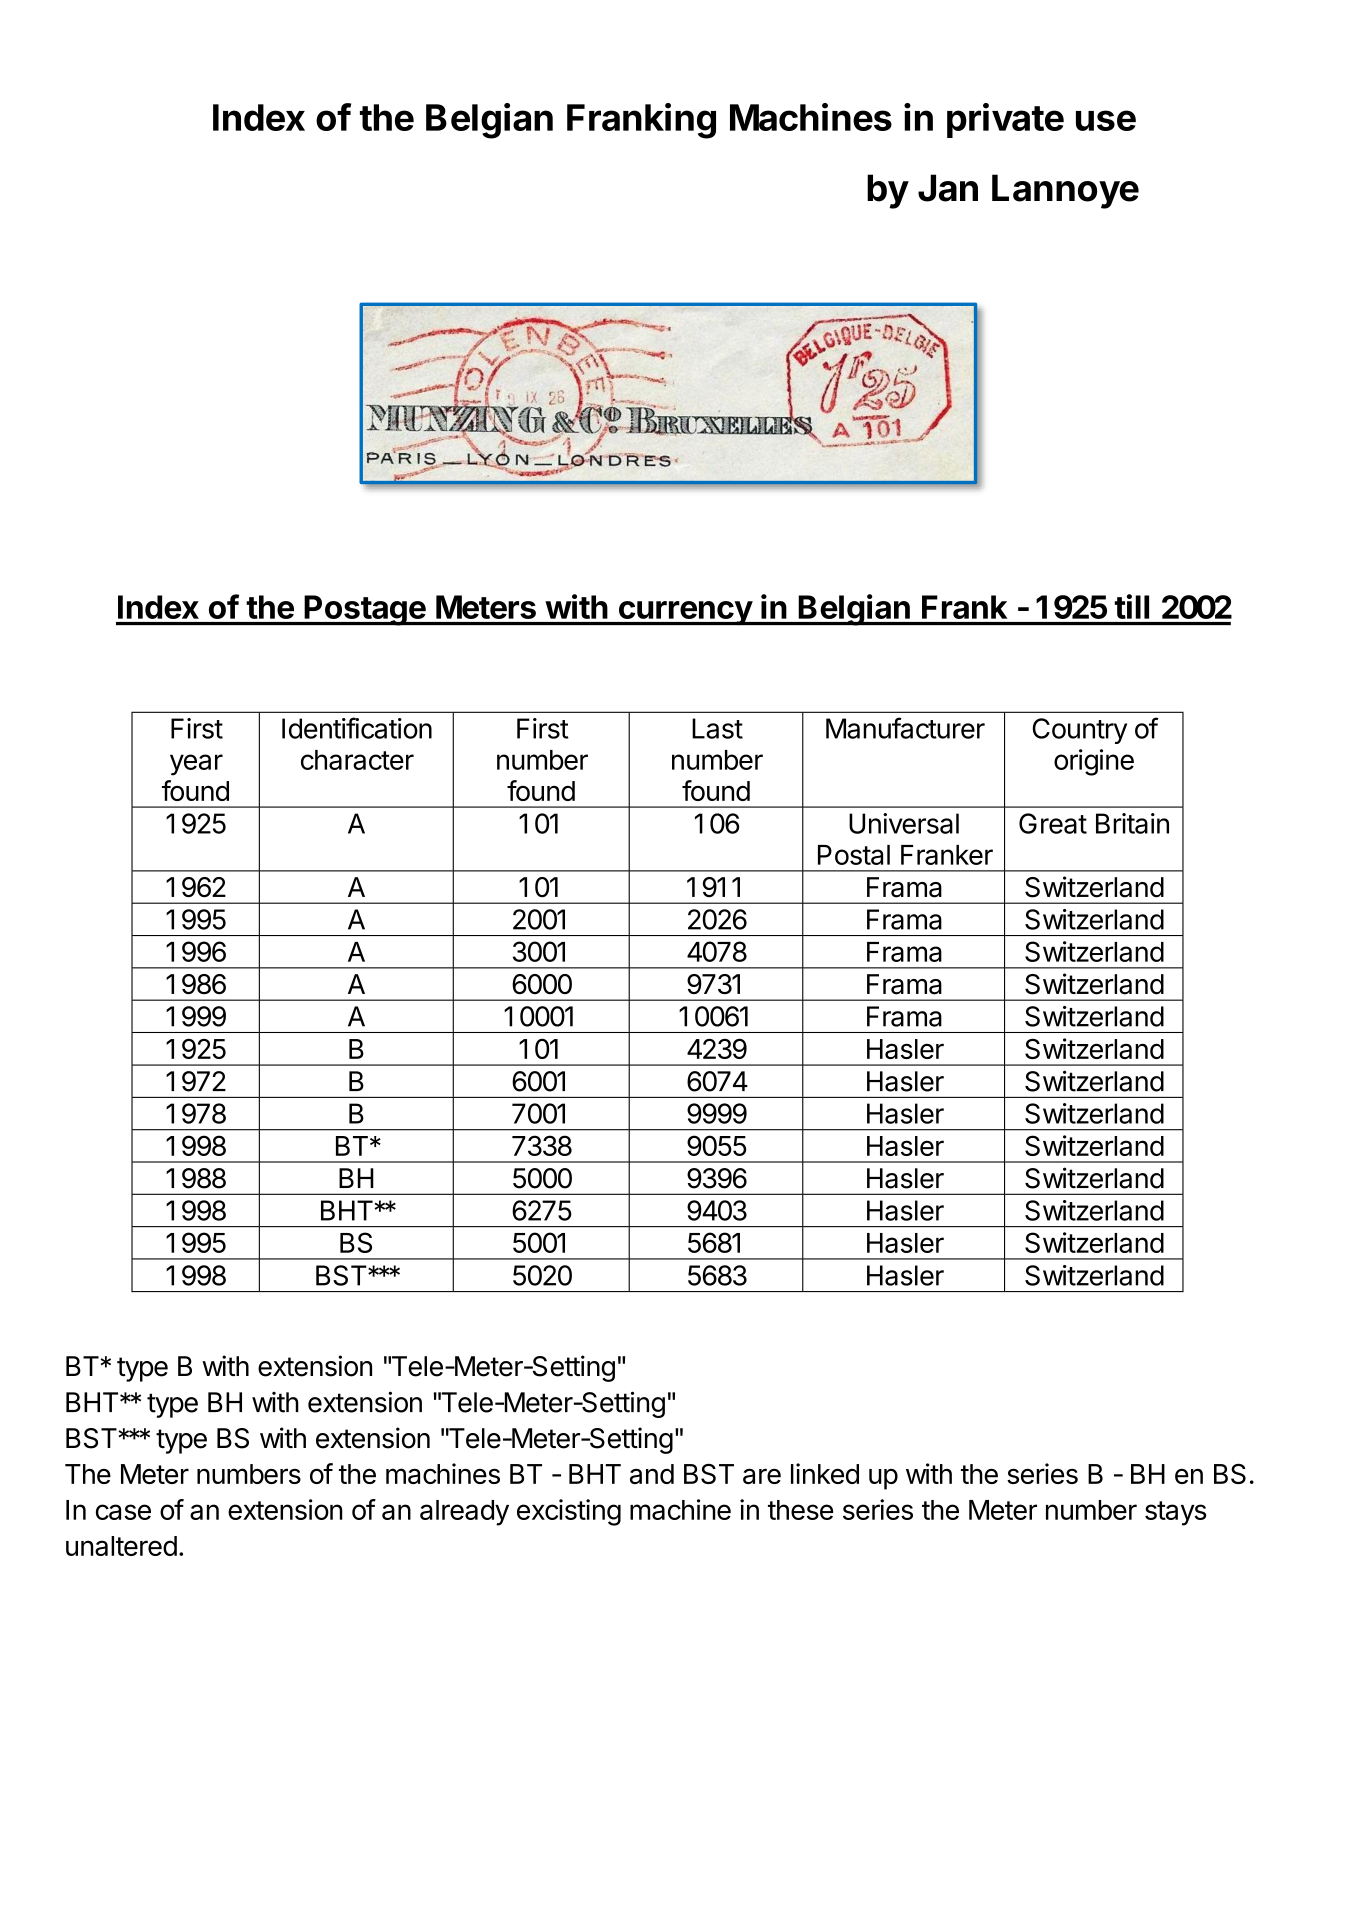 The height and width of the page is (1905, 1347). I want to click on unaltered, so click(121, 1546).
